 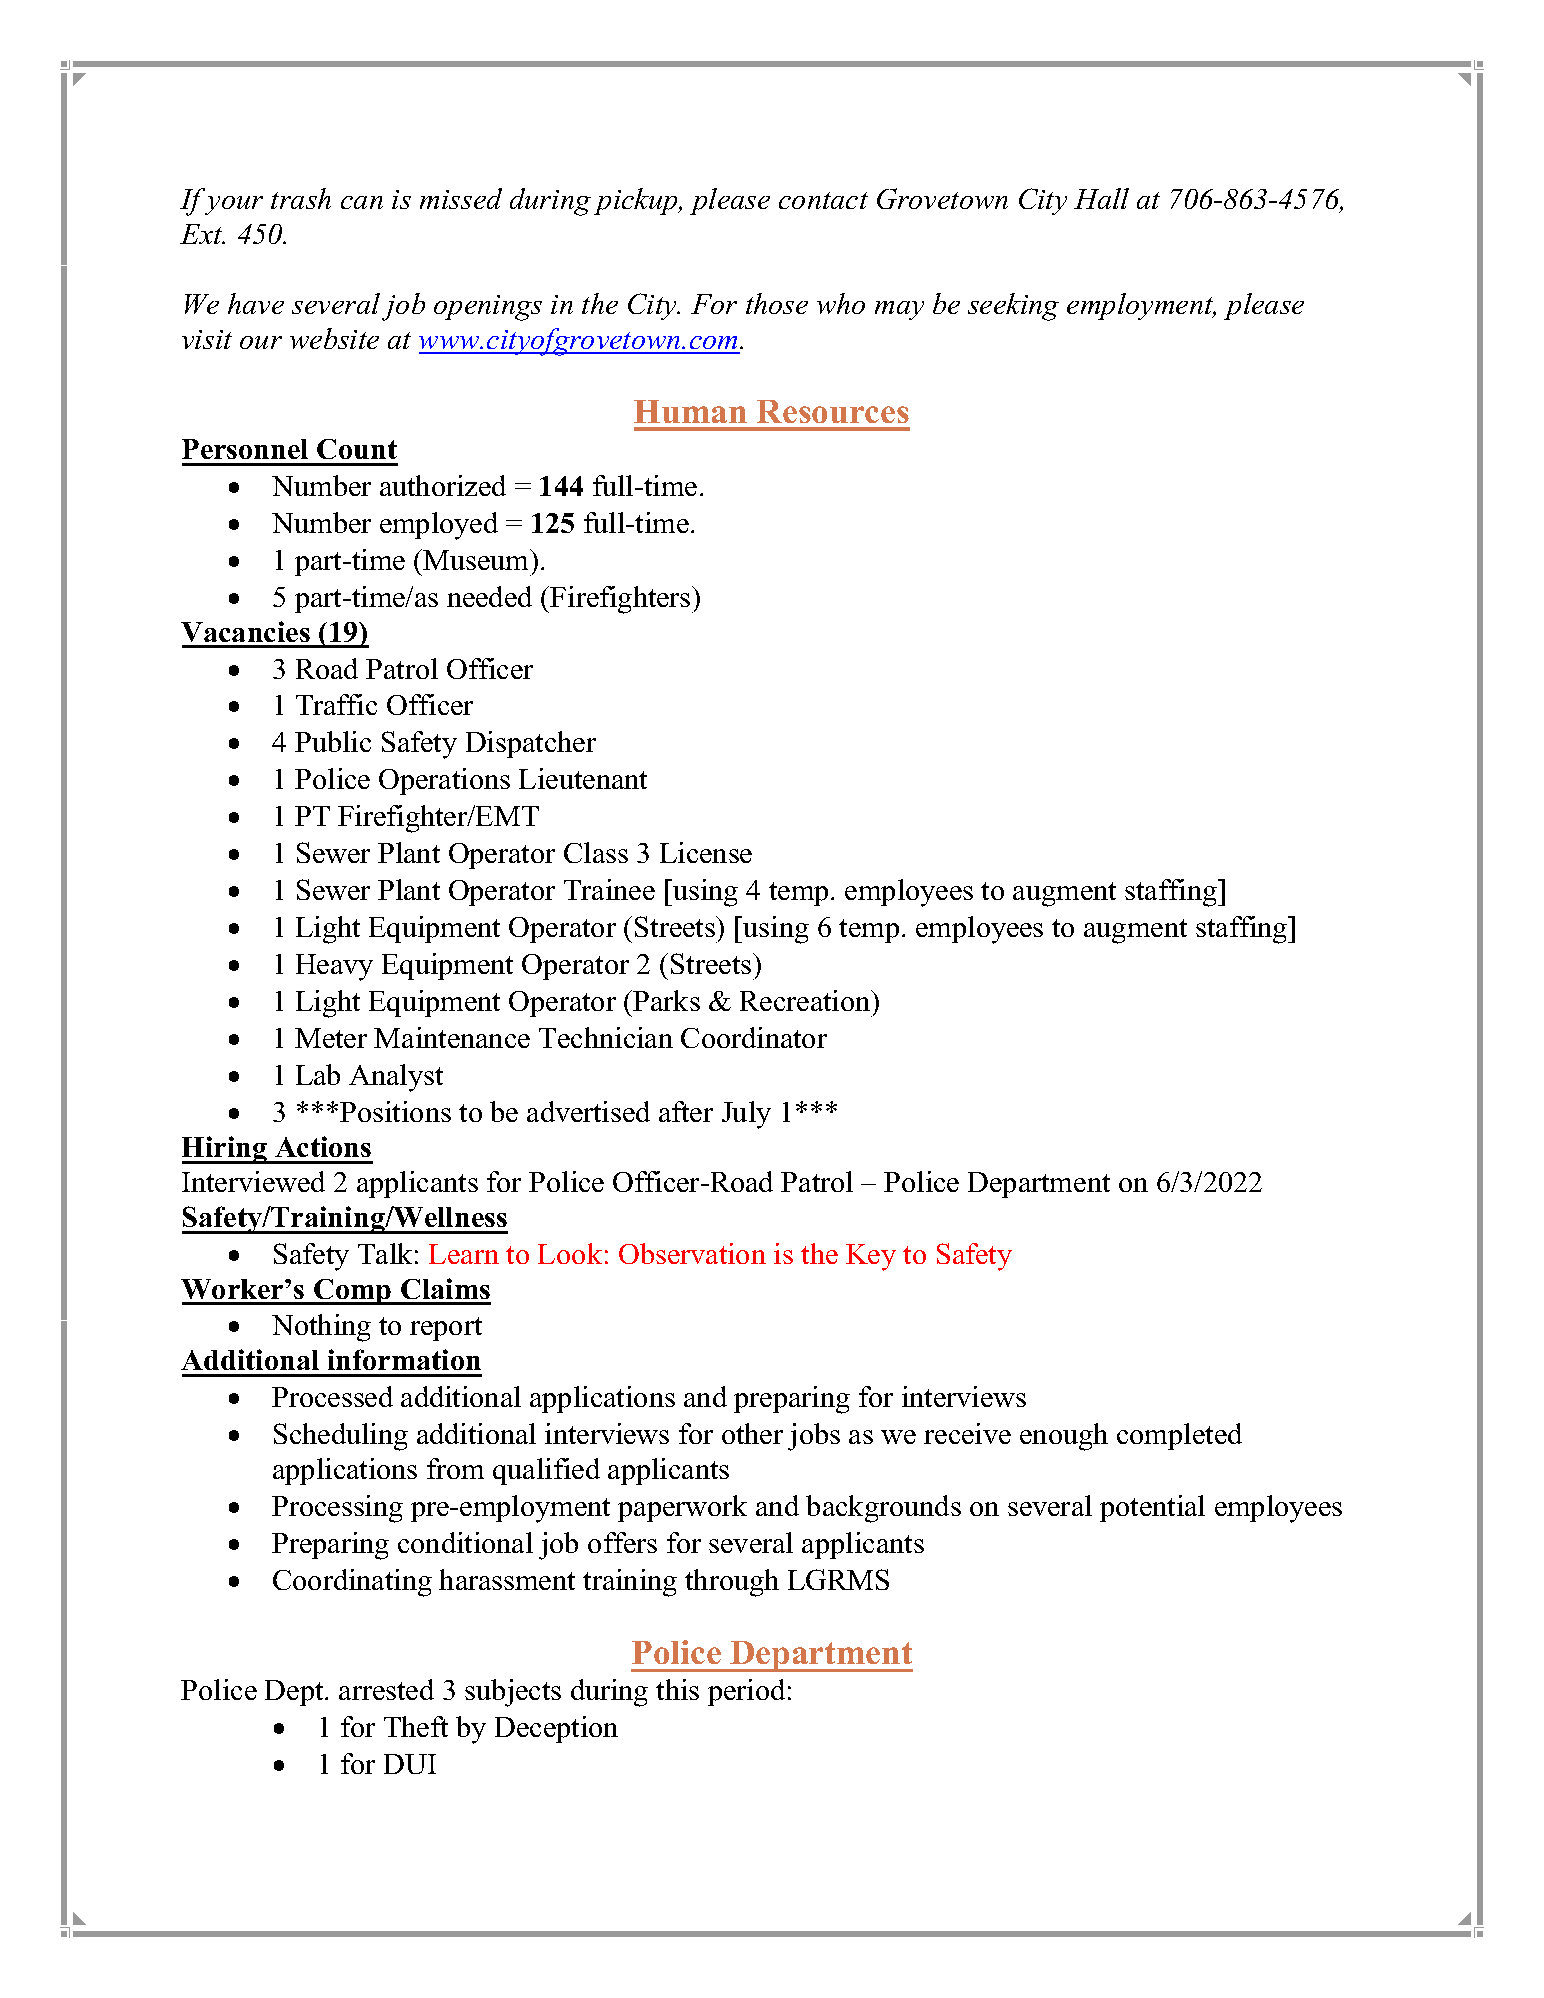 I want to click on seeking, so click(x=1013, y=307).
